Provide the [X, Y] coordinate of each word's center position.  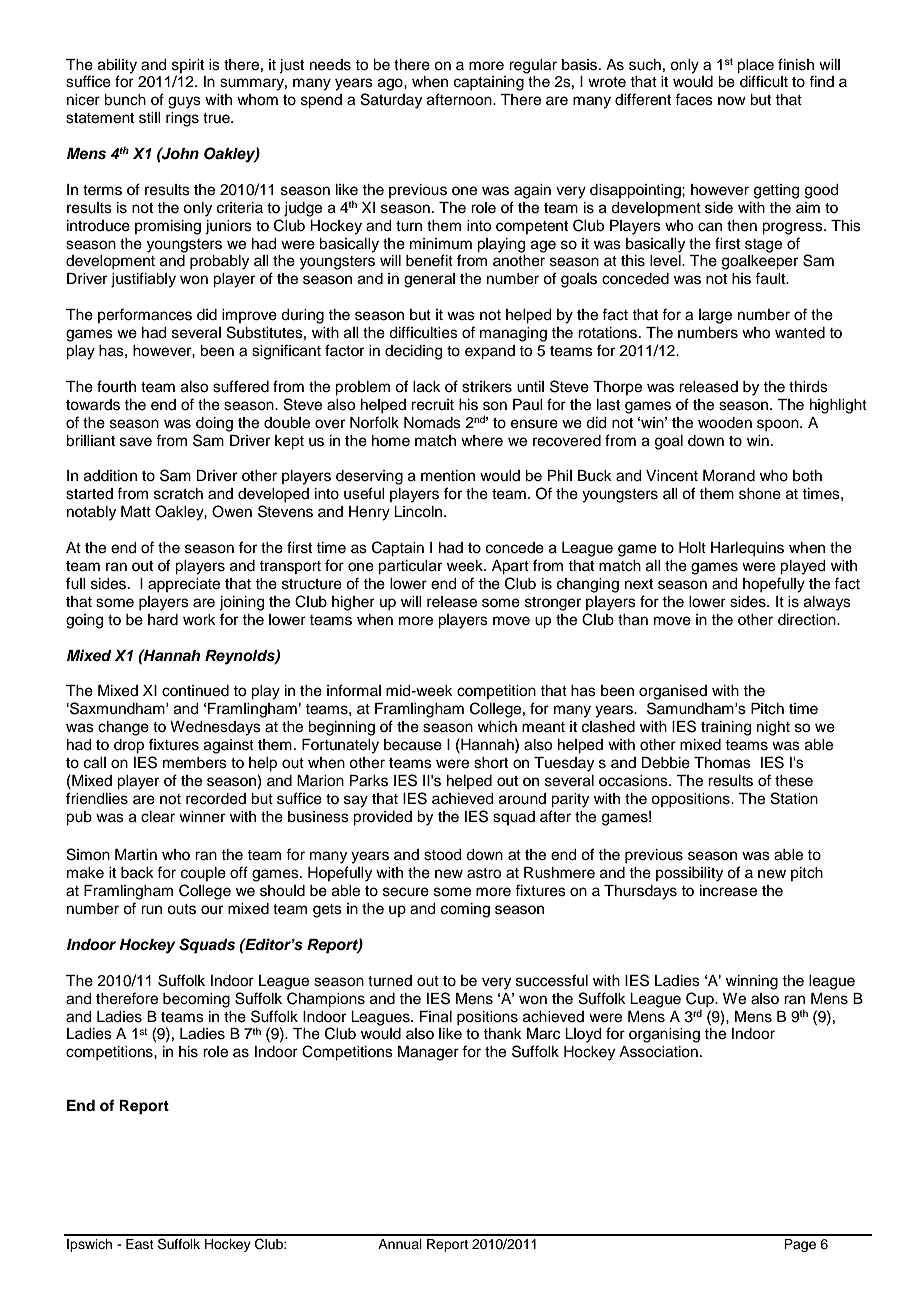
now [732, 100]
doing [214, 424]
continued [195, 691]
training [726, 728]
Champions [326, 1000]
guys [184, 102]
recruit [432, 405]
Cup [701, 999]
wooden [725, 423]
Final [436, 1017]
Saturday [391, 101]
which [497, 727]
